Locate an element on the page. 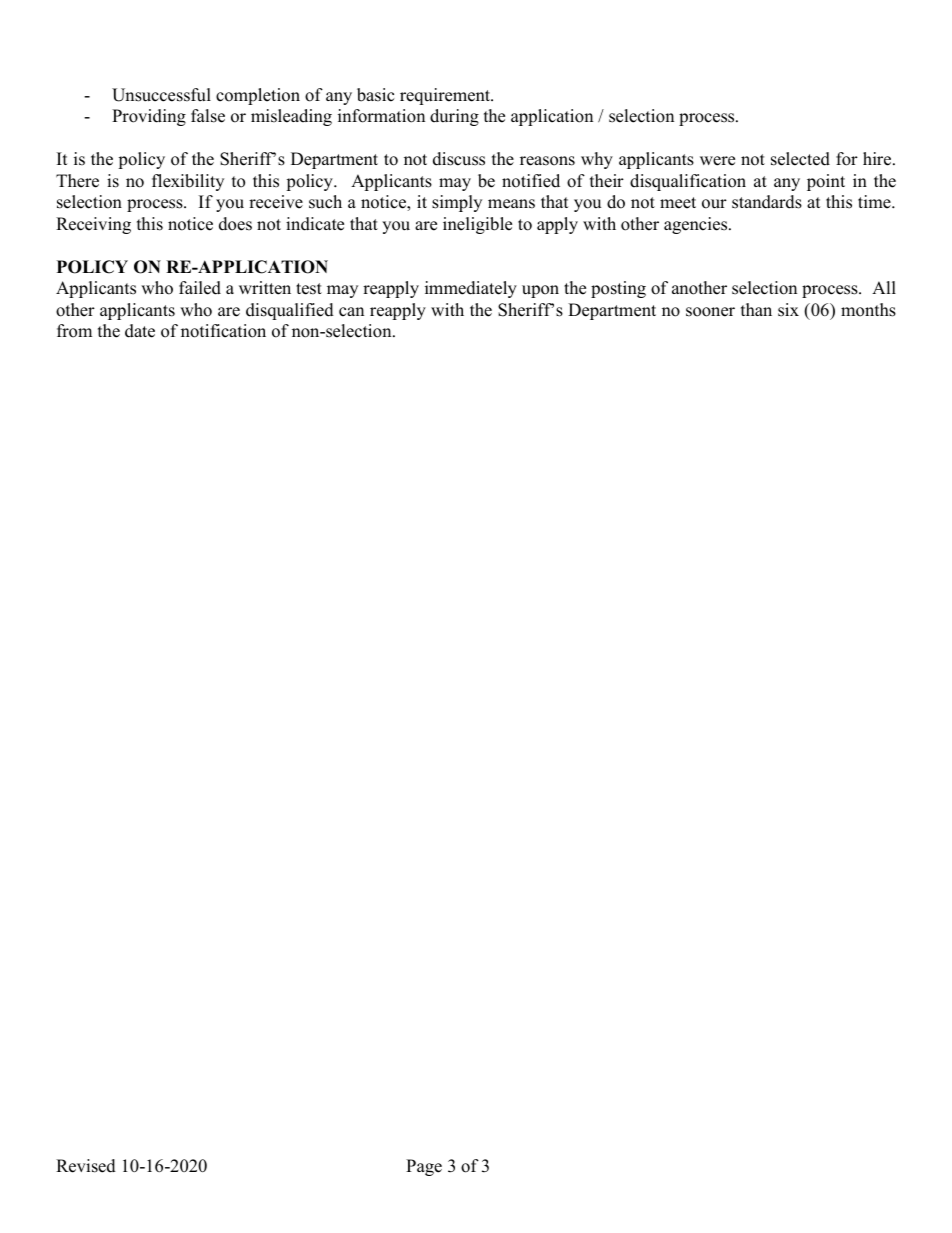 This image has height=1233, width=952. immediately is located at coordinates (471, 289).
